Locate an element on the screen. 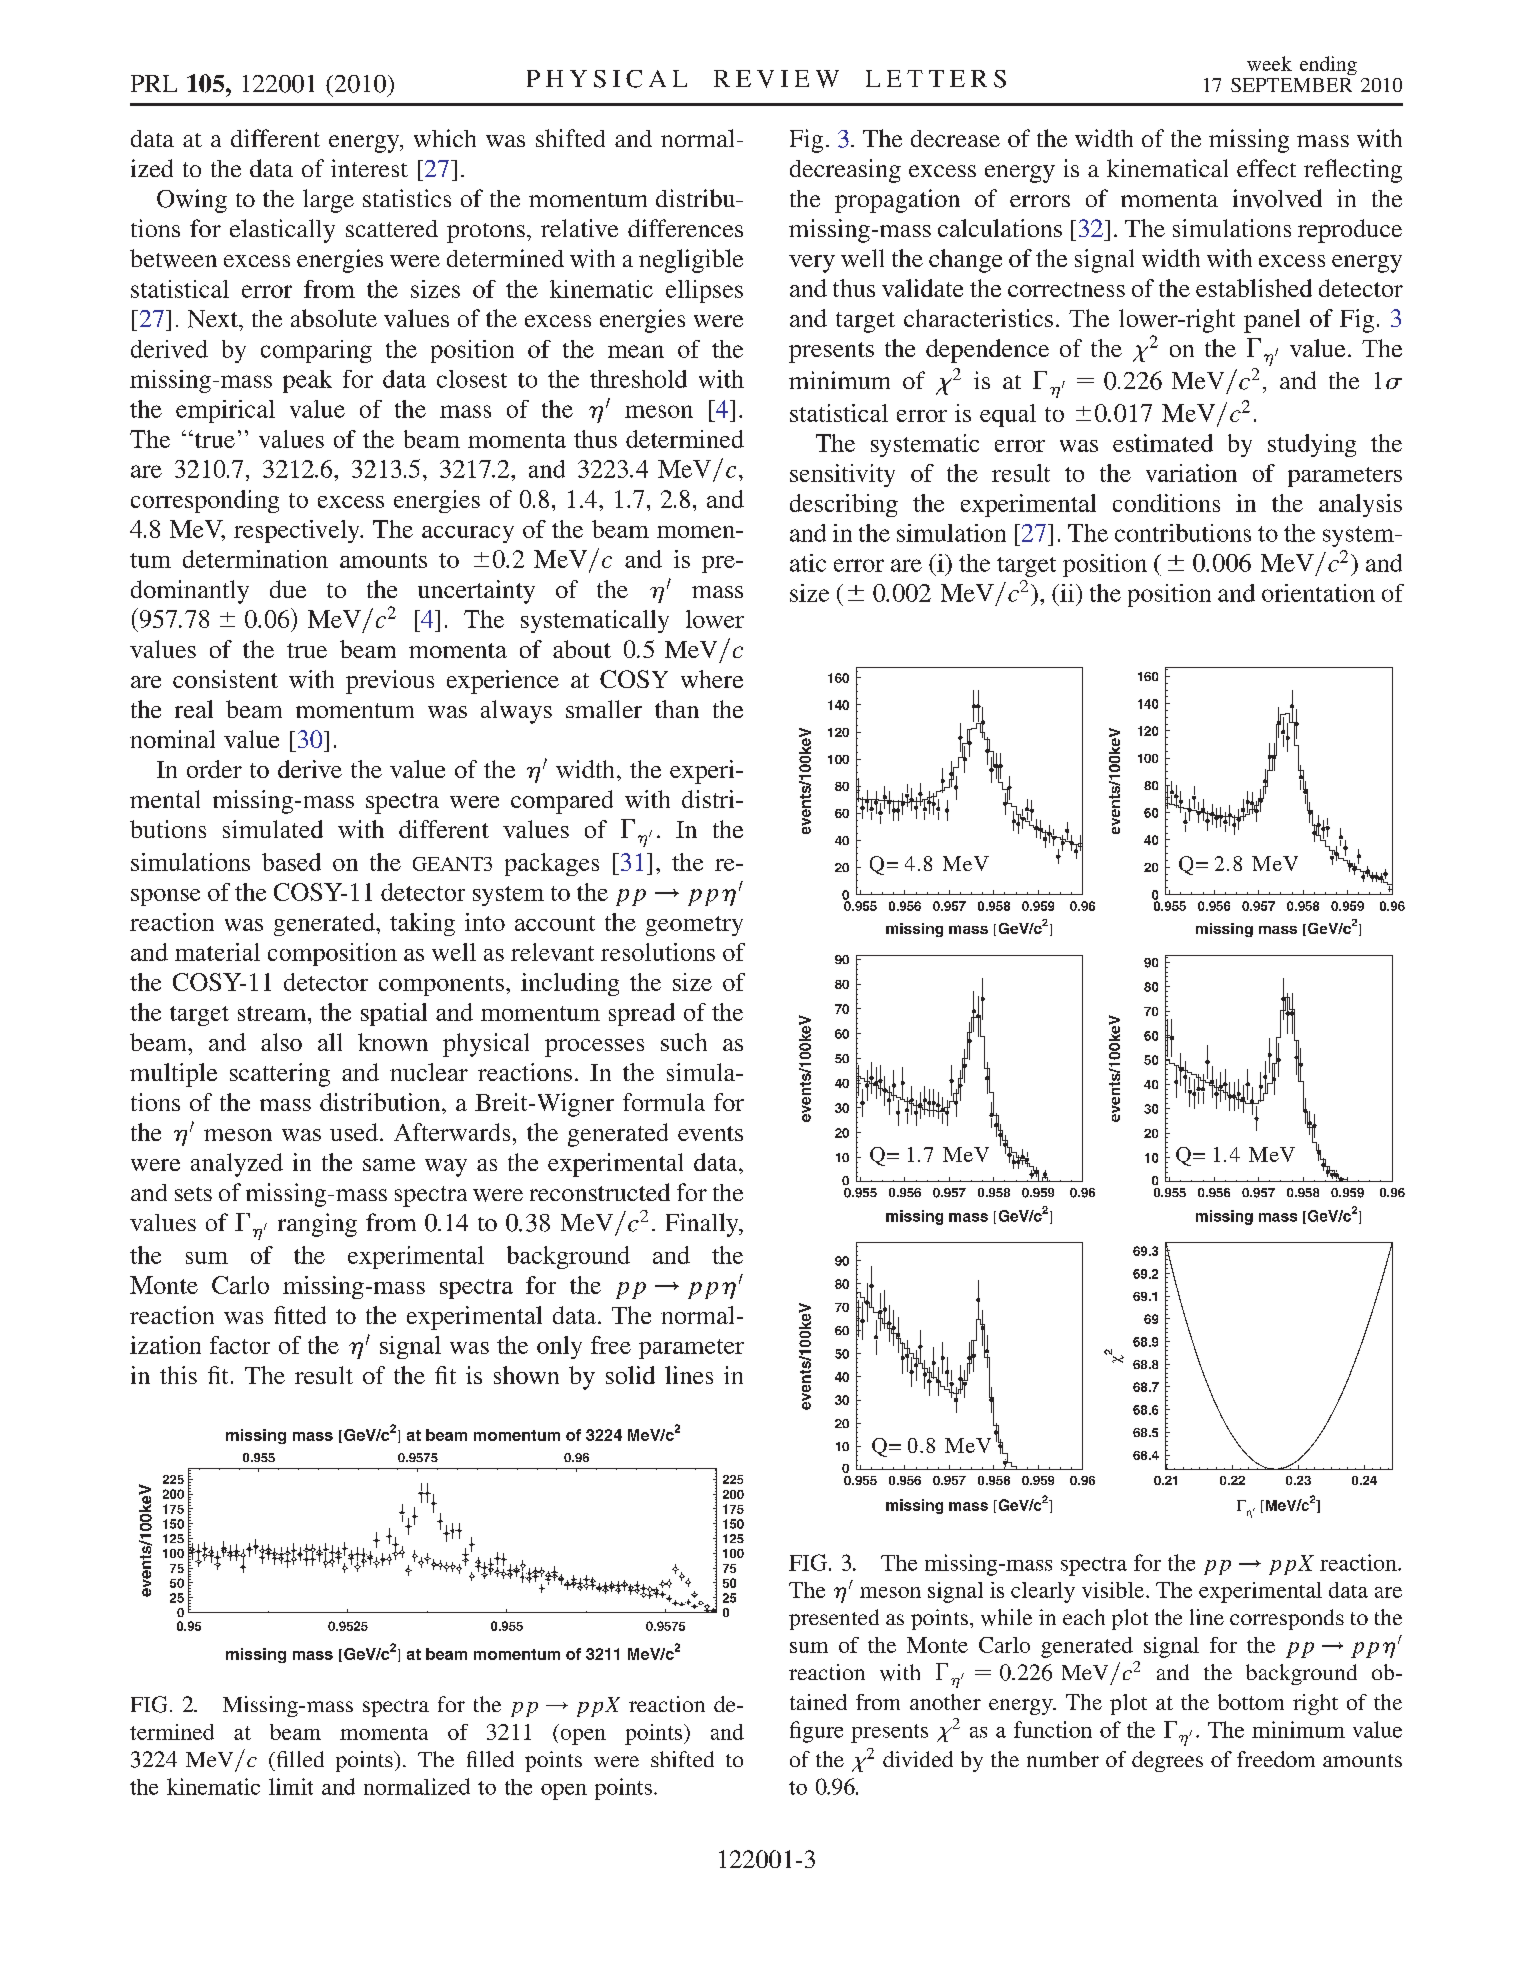 This screenshot has height=1984, width=1533. orientation is located at coordinates (1318, 593).
